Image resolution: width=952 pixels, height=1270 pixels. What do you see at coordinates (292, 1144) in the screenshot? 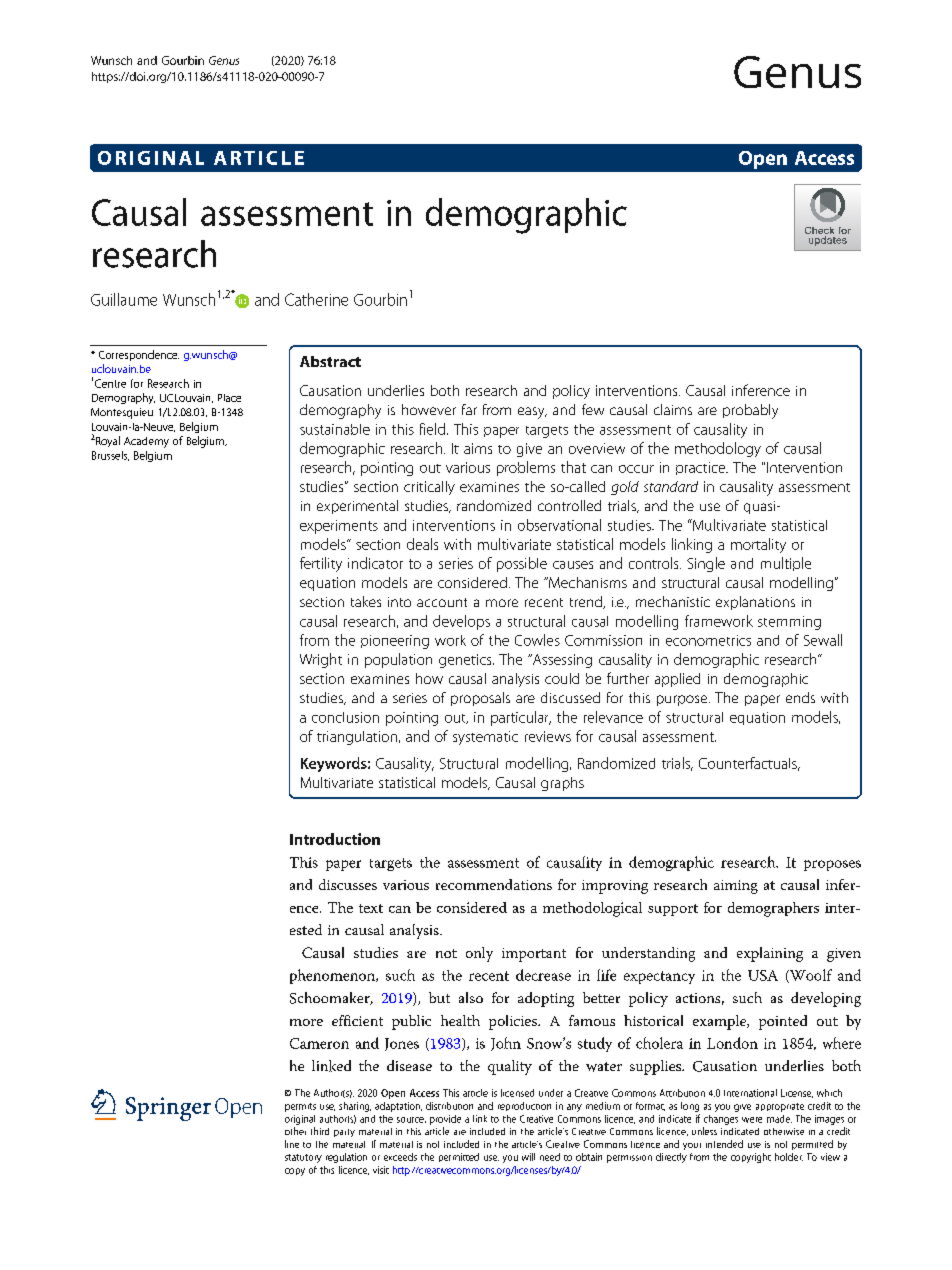
I see `line` at bounding box center [292, 1144].
